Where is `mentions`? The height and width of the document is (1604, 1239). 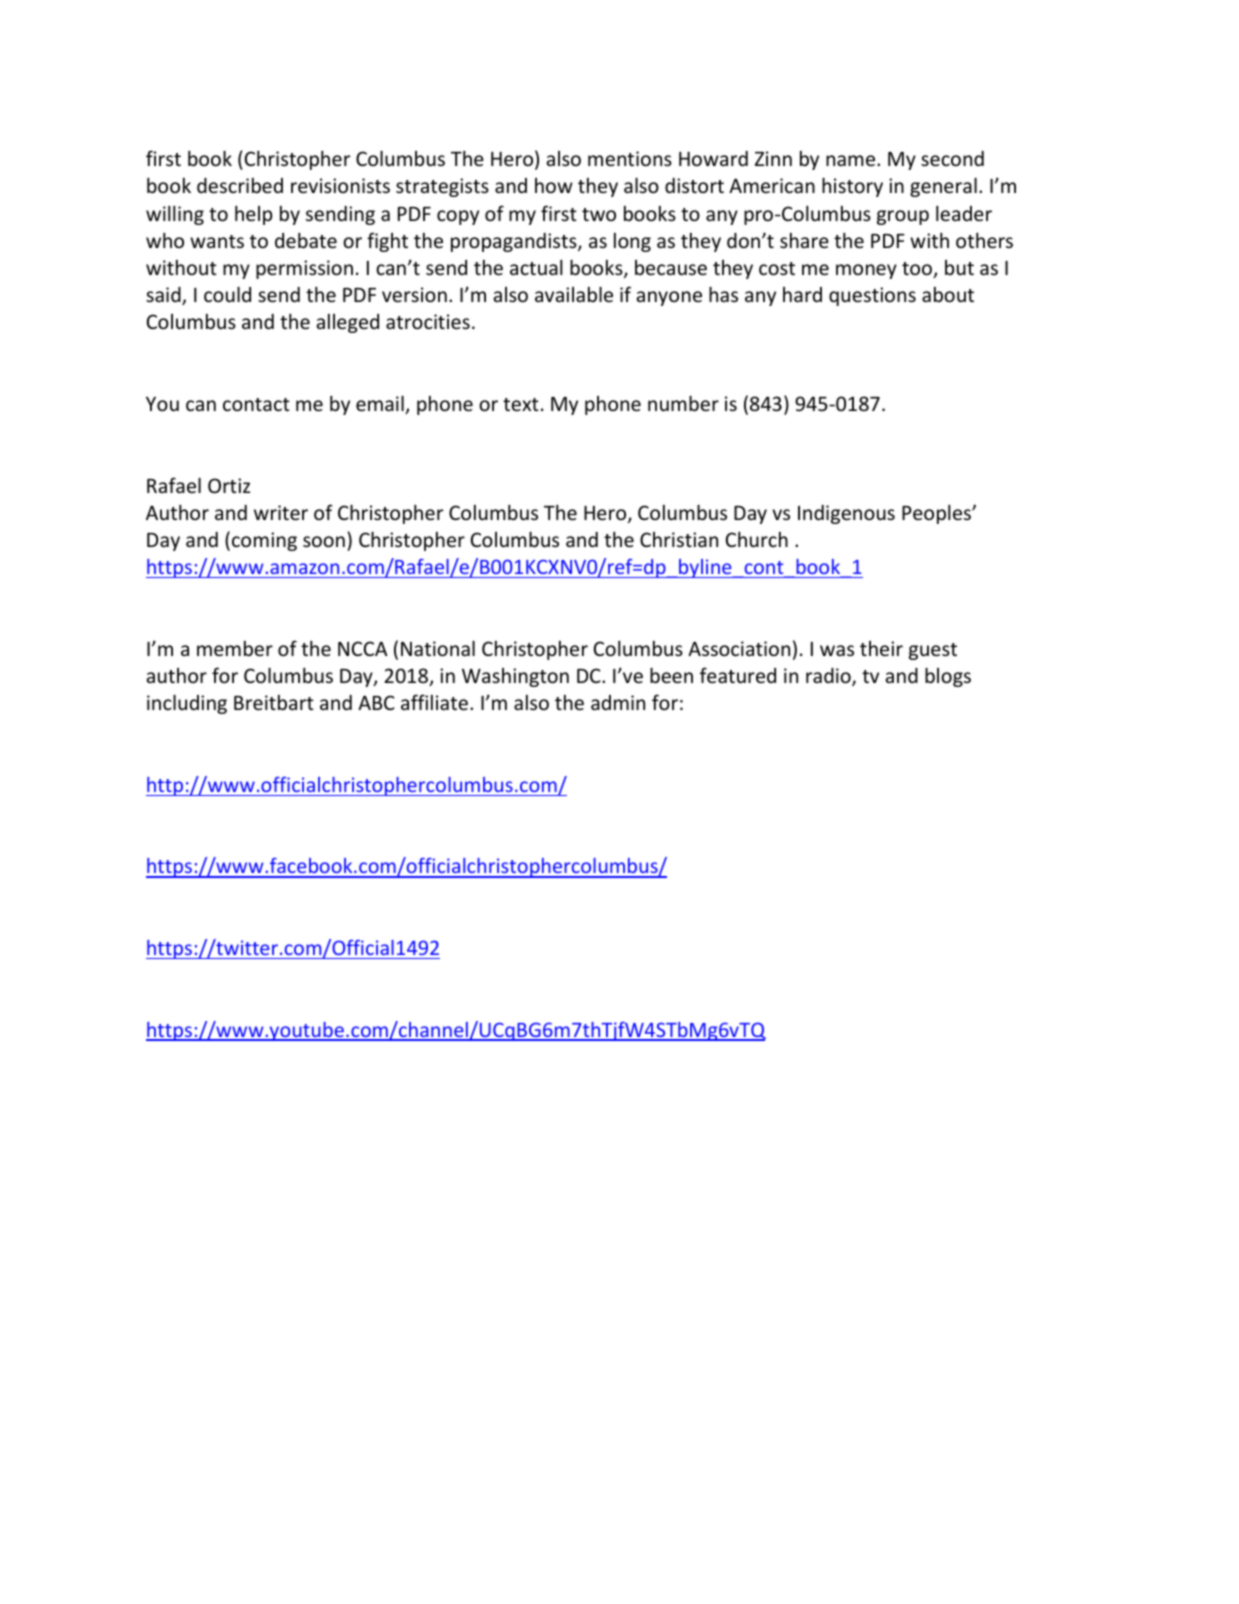 mentions is located at coordinates (630, 158).
